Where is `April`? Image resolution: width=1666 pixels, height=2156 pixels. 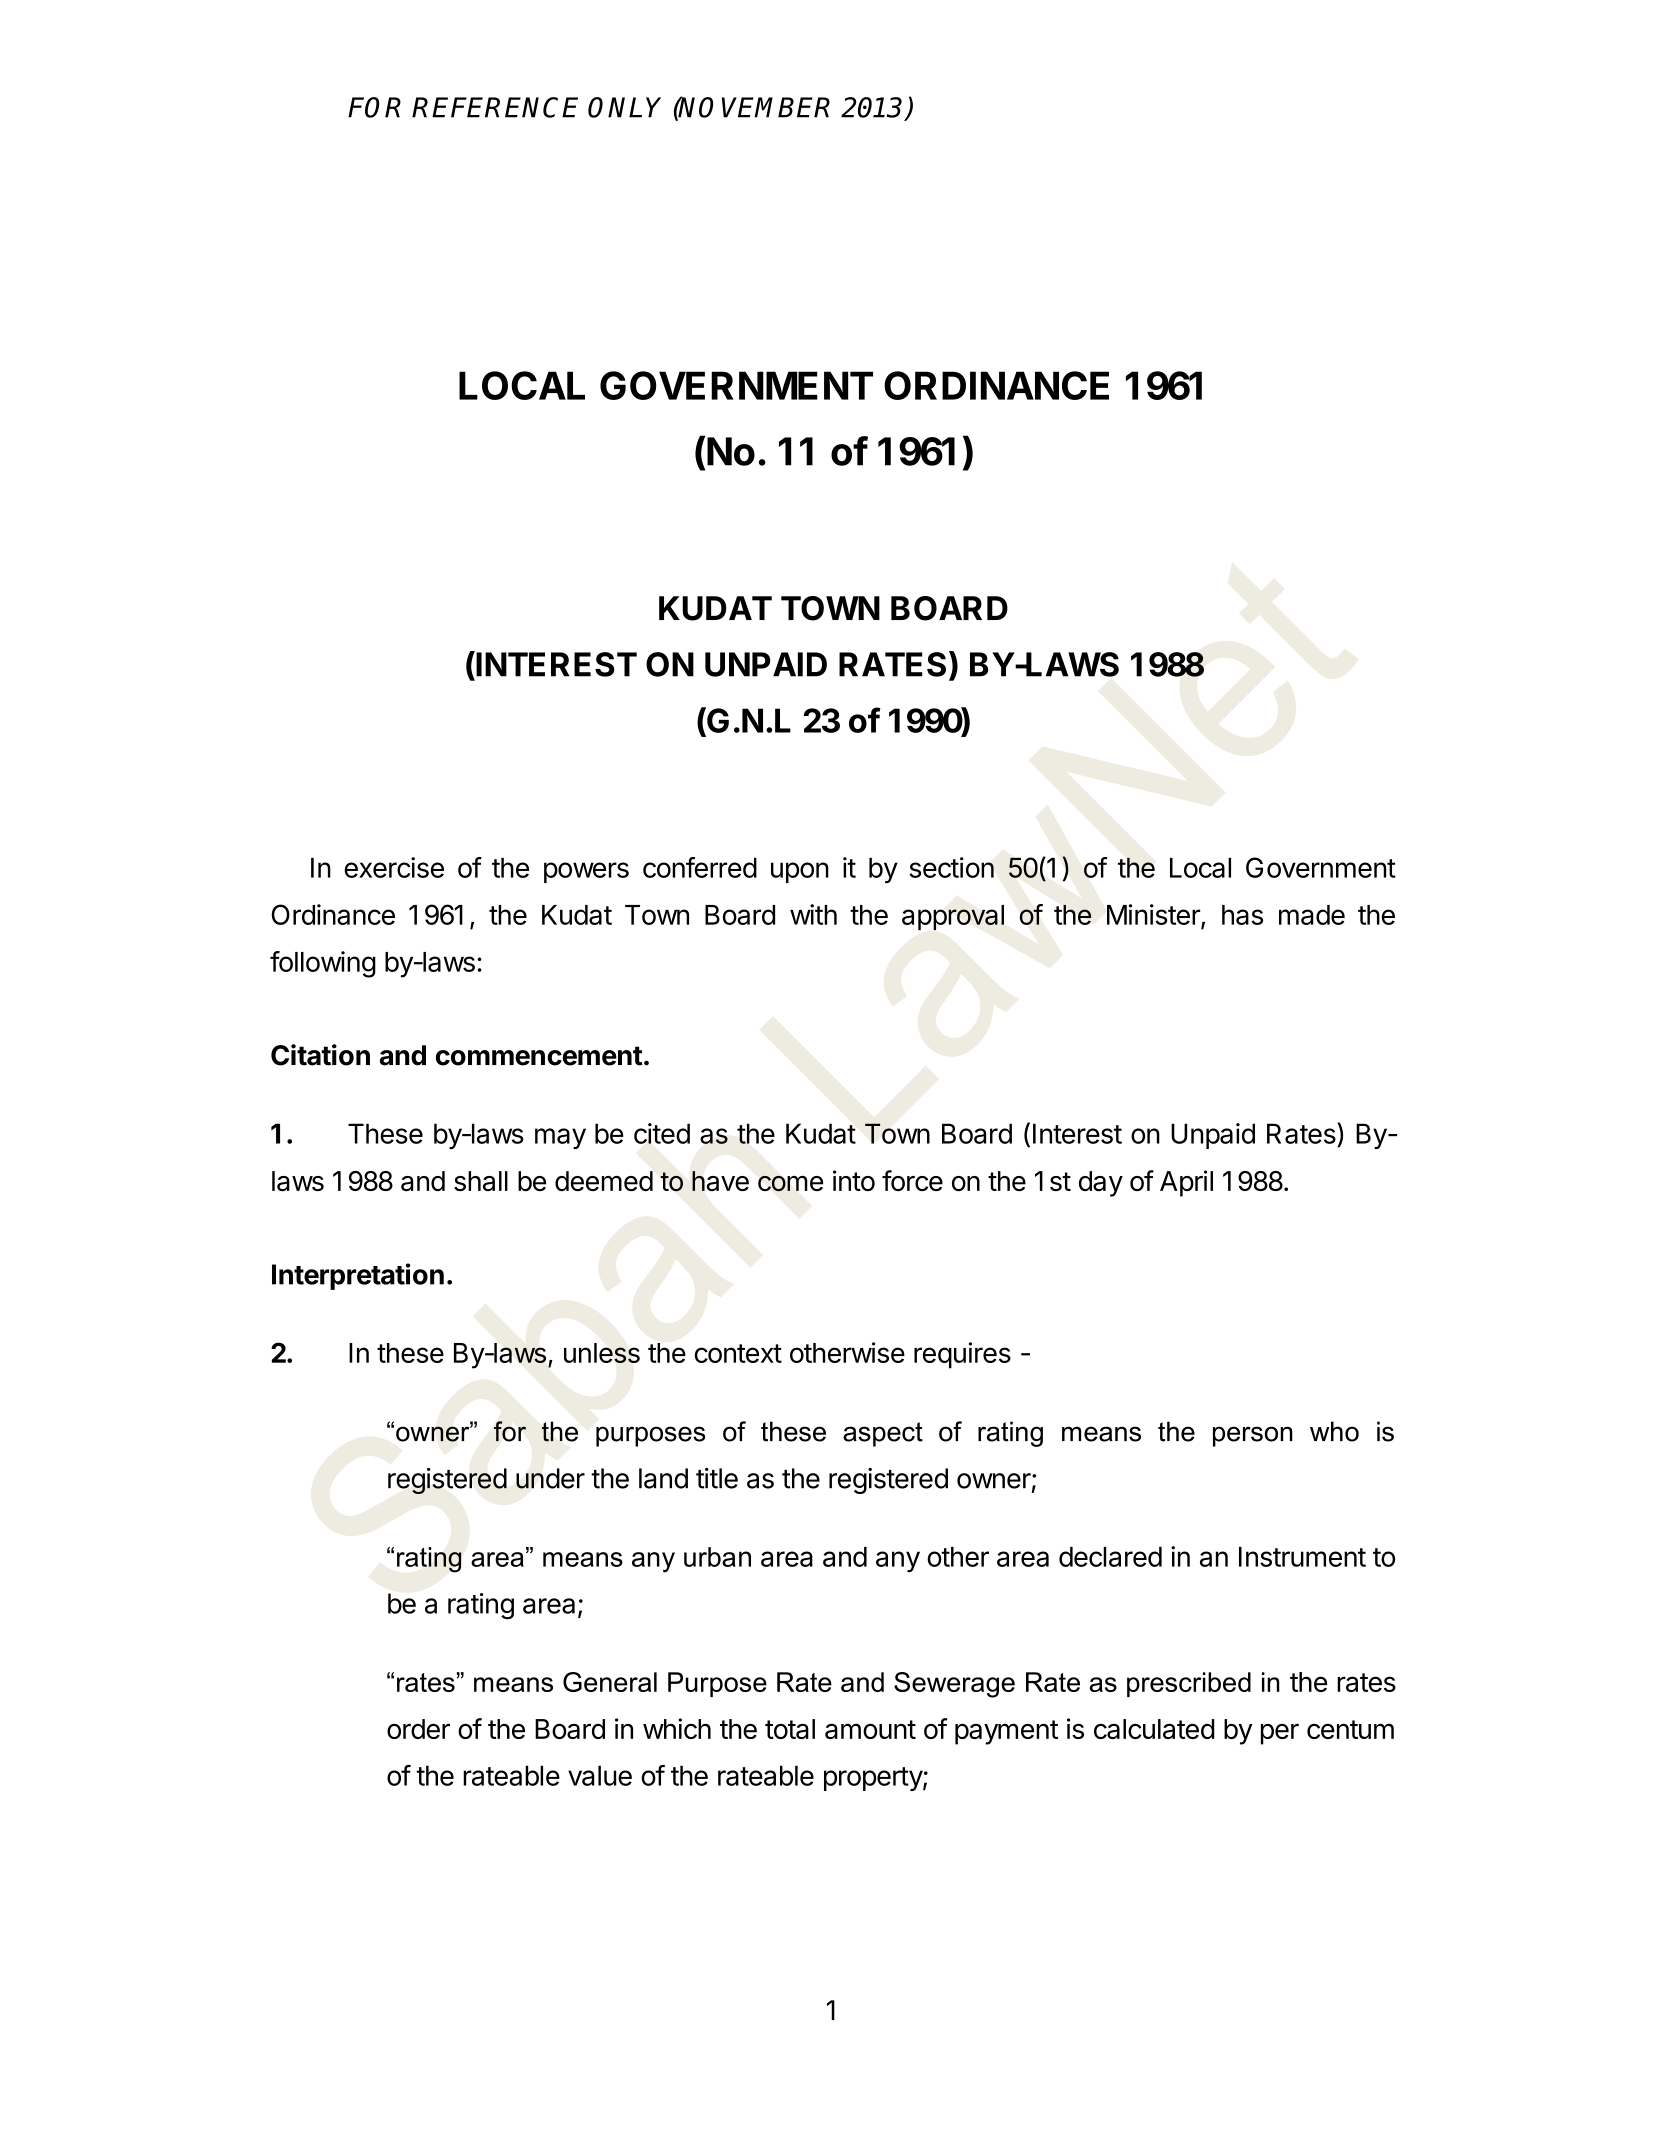 April is located at coordinates (1186, 1183).
